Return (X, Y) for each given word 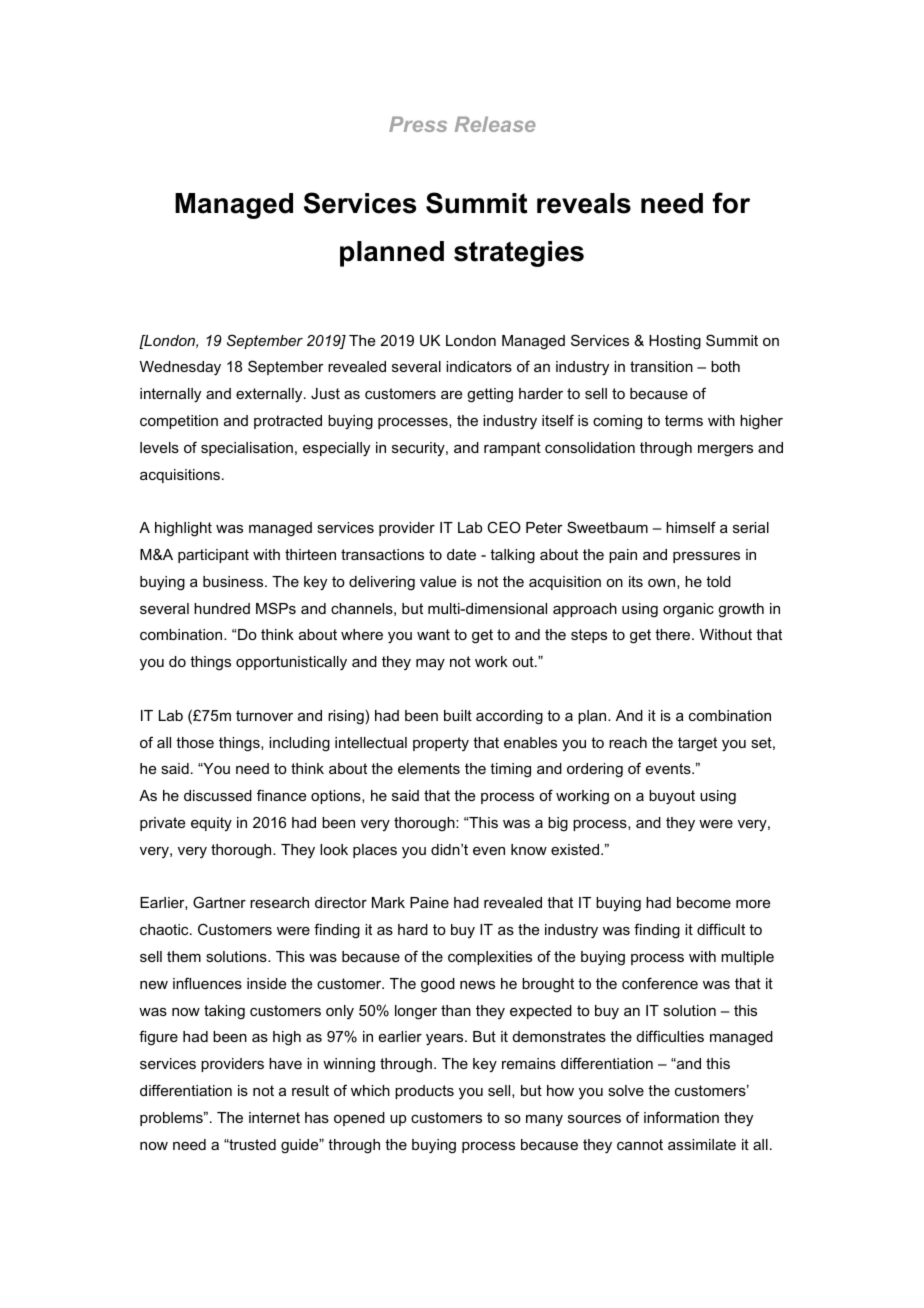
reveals (584, 203)
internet (274, 1117)
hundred (222, 608)
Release (495, 124)
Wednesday (180, 368)
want (433, 634)
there (674, 634)
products (424, 1092)
